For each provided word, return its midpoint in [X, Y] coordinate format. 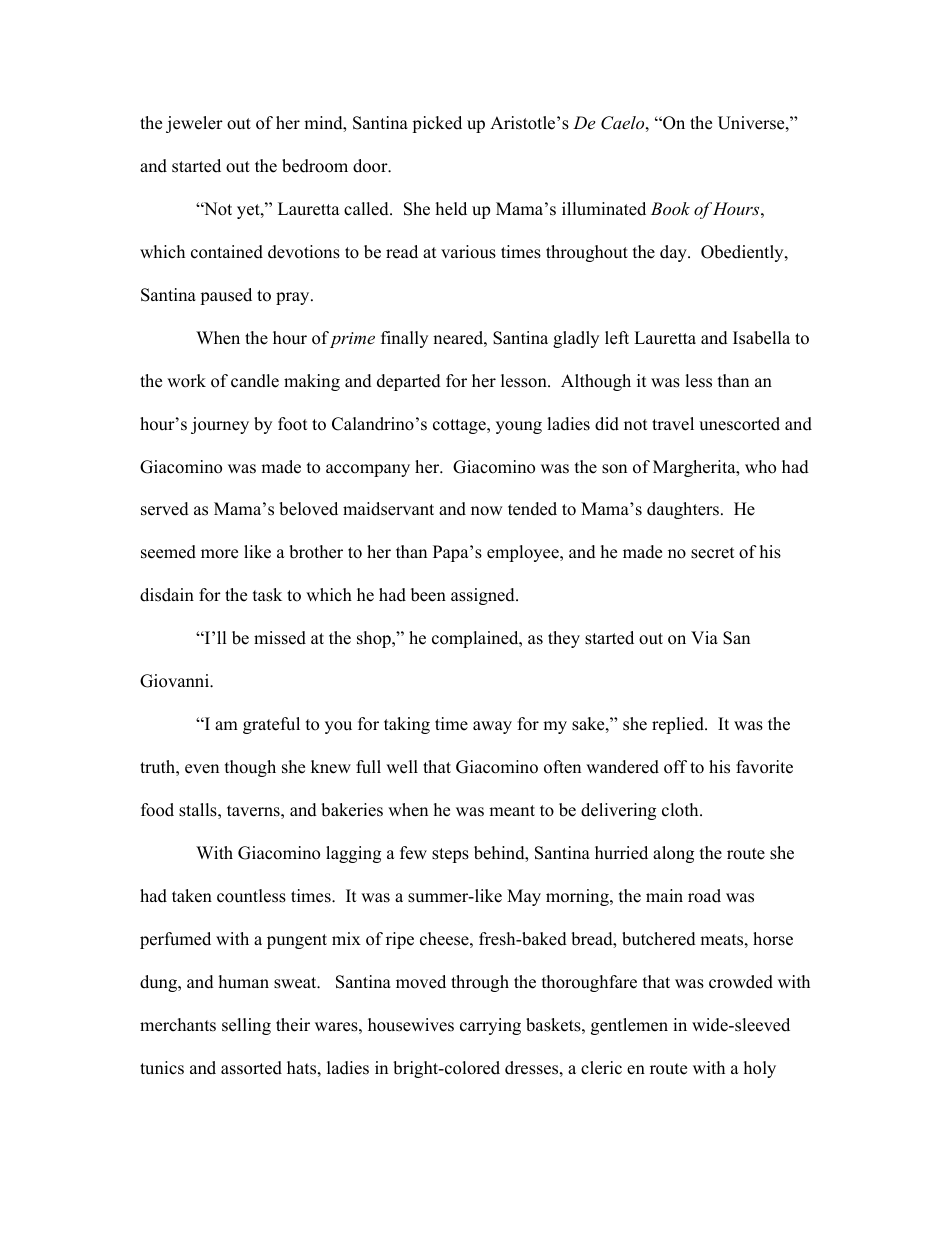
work [186, 381]
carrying [490, 1026]
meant [512, 811]
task [267, 595]
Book [670, 208]
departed [409, 382]
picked [437, 124]
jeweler [194, 124]
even [202, 769]
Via [704, 637]
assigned [484, 596]
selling [246, 1026]
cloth [681, 810]
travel [673, 424]
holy [760, 1069]
